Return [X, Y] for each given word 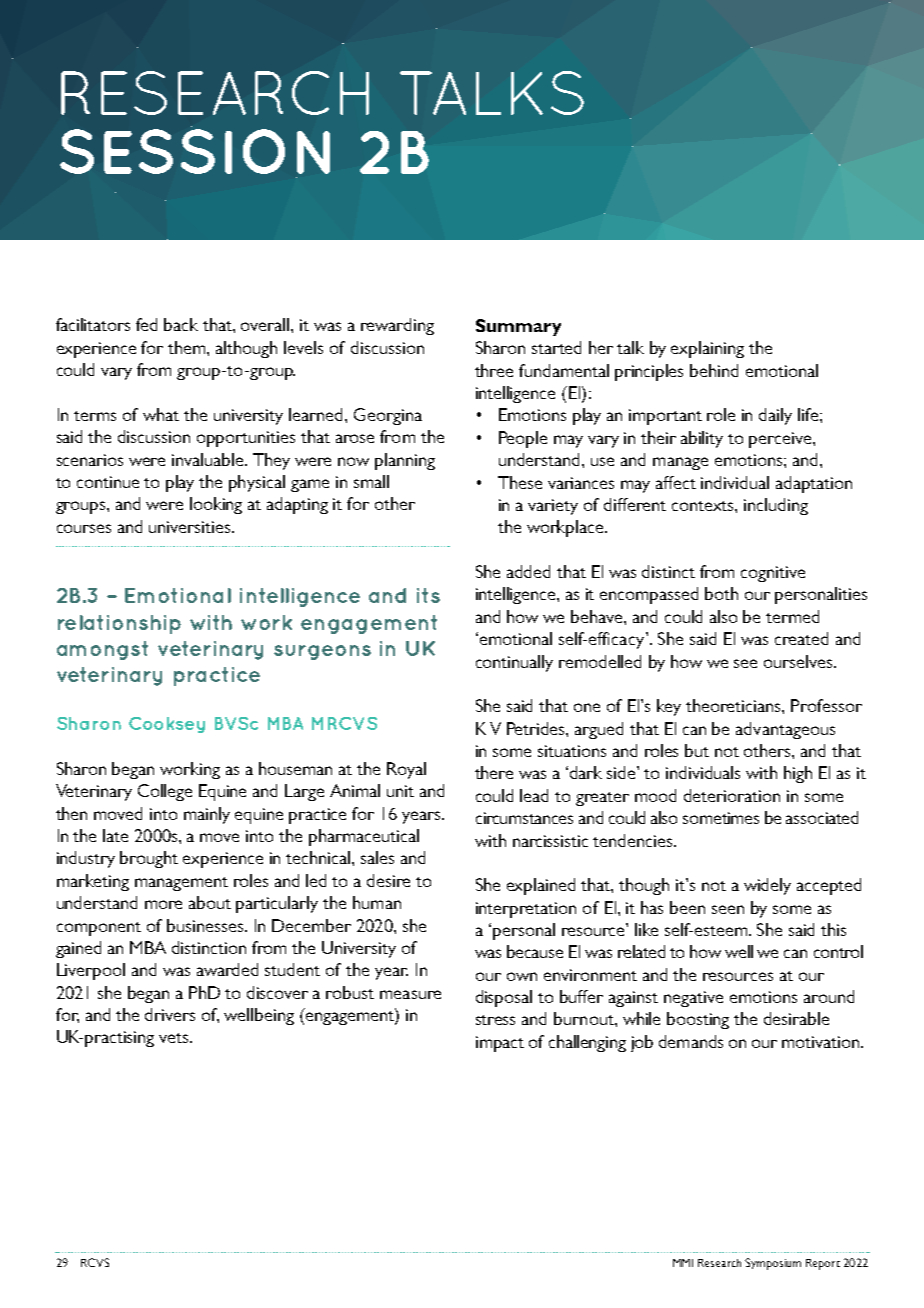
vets [175, 1038]
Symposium [773, 1264]
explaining [707, 349]
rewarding [397, 326]
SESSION [195, 151]
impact [500, 1044]
